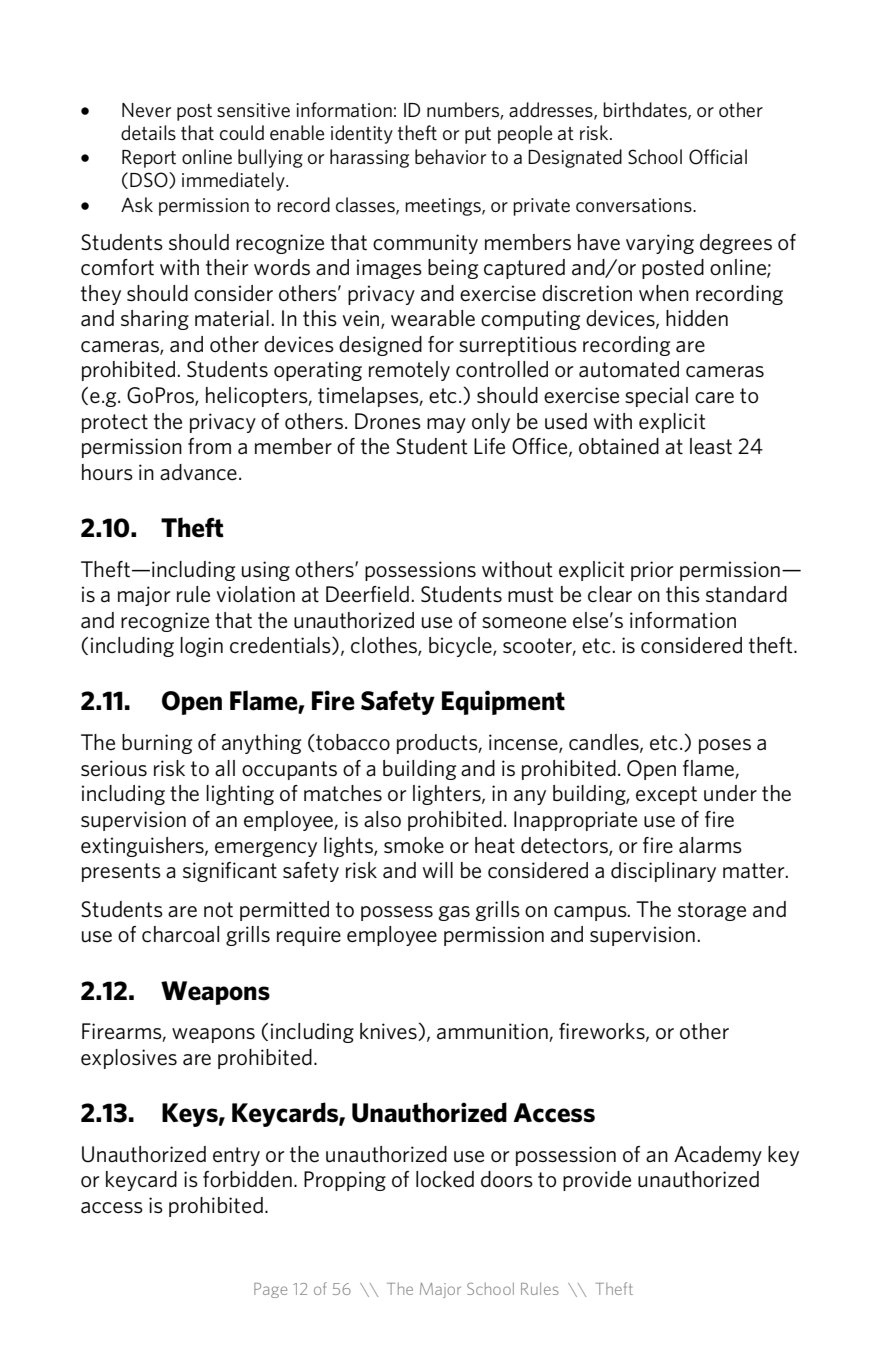 The height and width of the document is (1372, 887). Describe the element at coordinates (198, 472) in the document. I see `advance` at that location.
